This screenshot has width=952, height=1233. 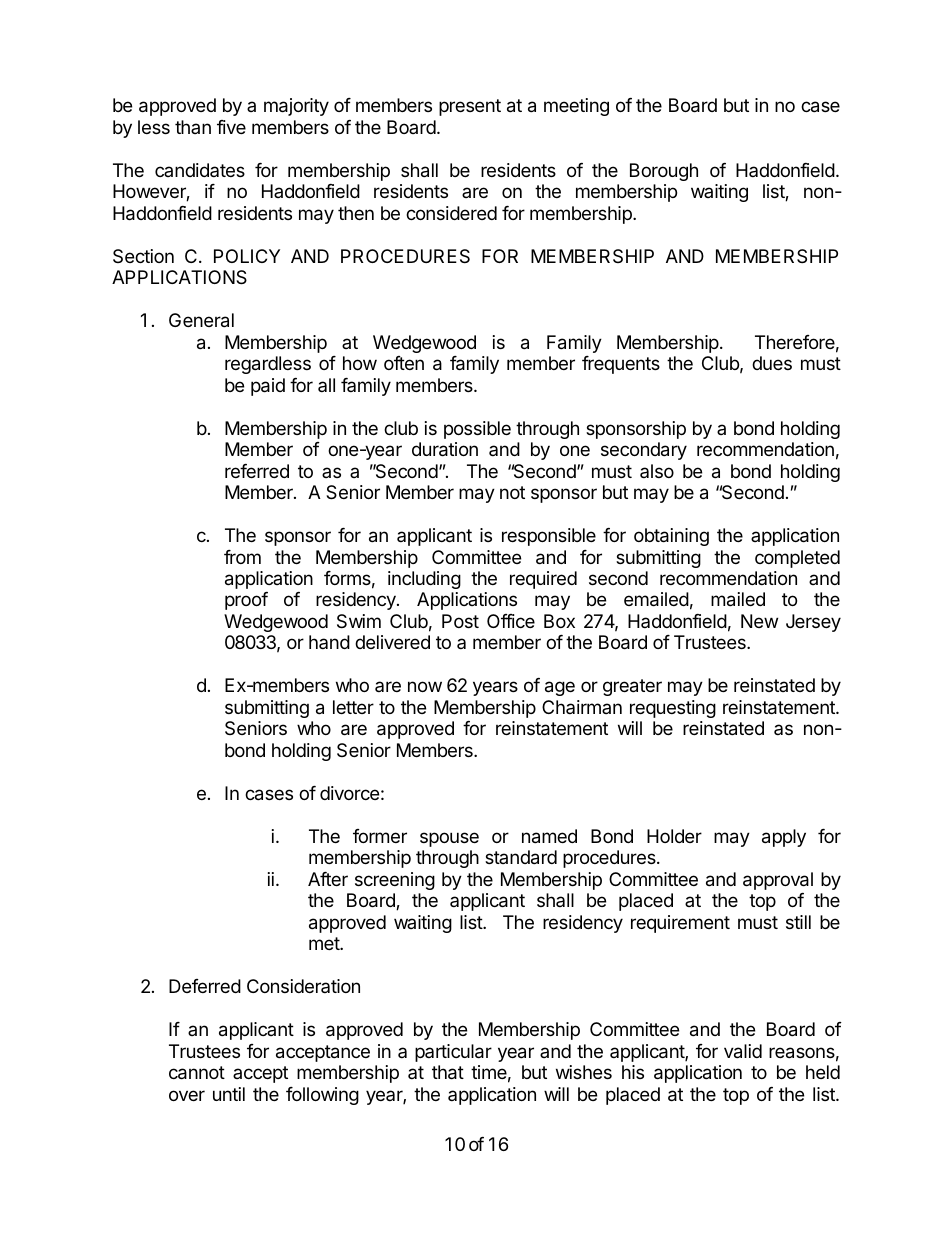 I want to click on Post, so click(x=460, y=621).
